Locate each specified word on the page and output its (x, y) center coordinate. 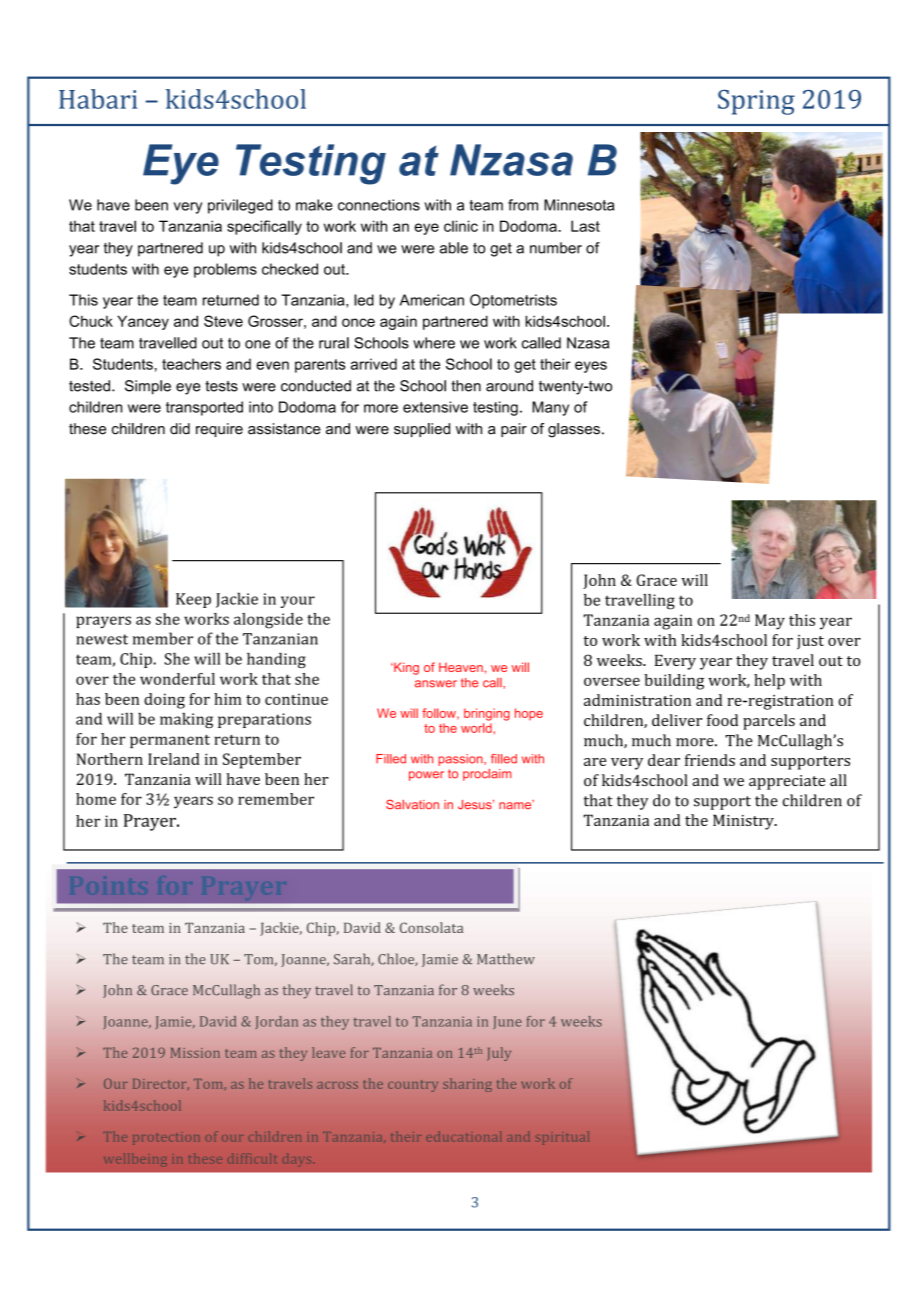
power (426, 776)
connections (379, 205)
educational (463, 1136)
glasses (574, 430)
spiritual (562, 1138)
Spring (756, 102)
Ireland (174, 759)
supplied (422, 430)
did (180, 429)
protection (166, 1139)
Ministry (744, 822)
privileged (240, 206)
